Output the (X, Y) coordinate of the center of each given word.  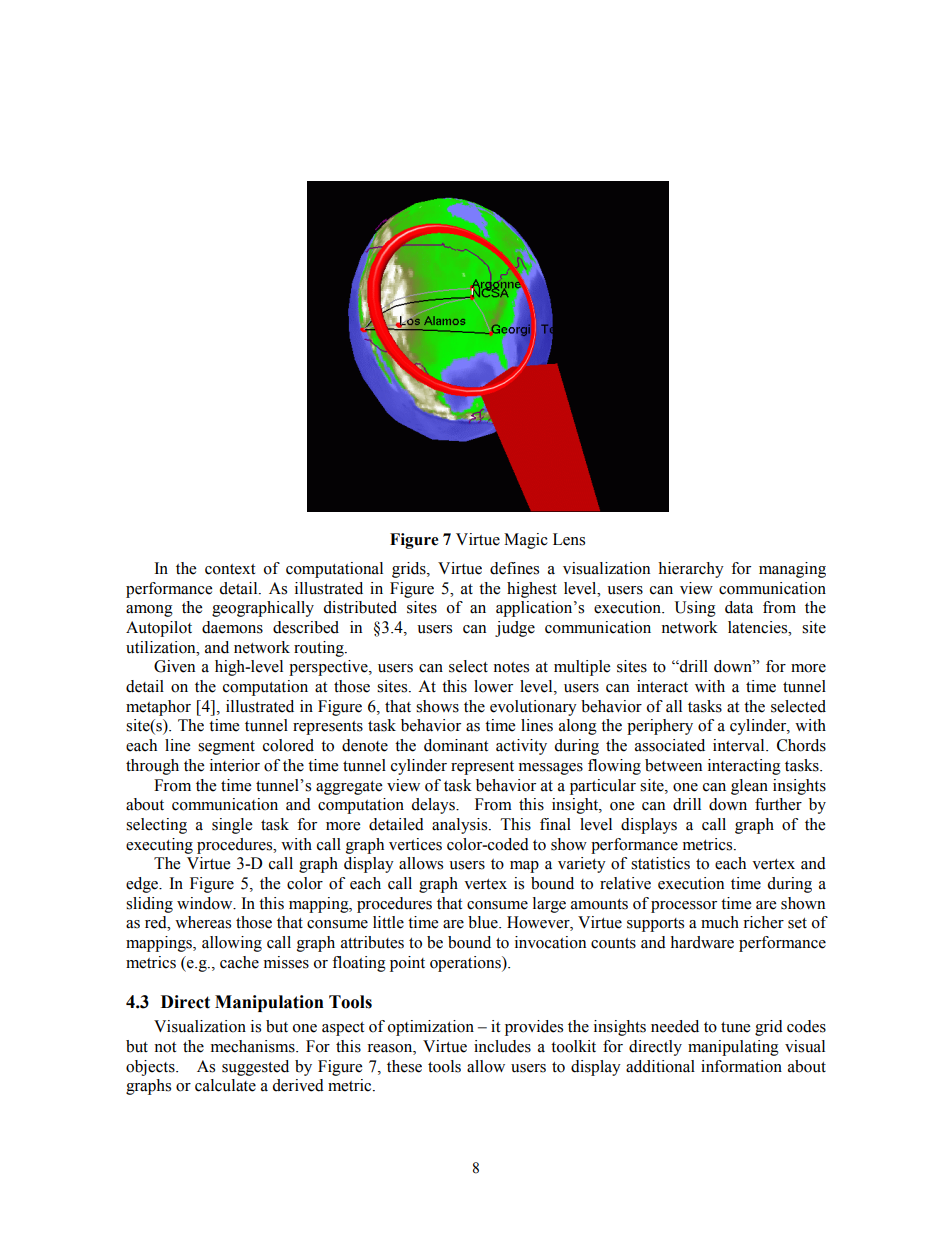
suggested (255, 1068)
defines (514, 568)
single (232, 826)
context (230, 569)
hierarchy (691, 570)
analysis (461, 826)
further (778, 804)
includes (502, 1046)
